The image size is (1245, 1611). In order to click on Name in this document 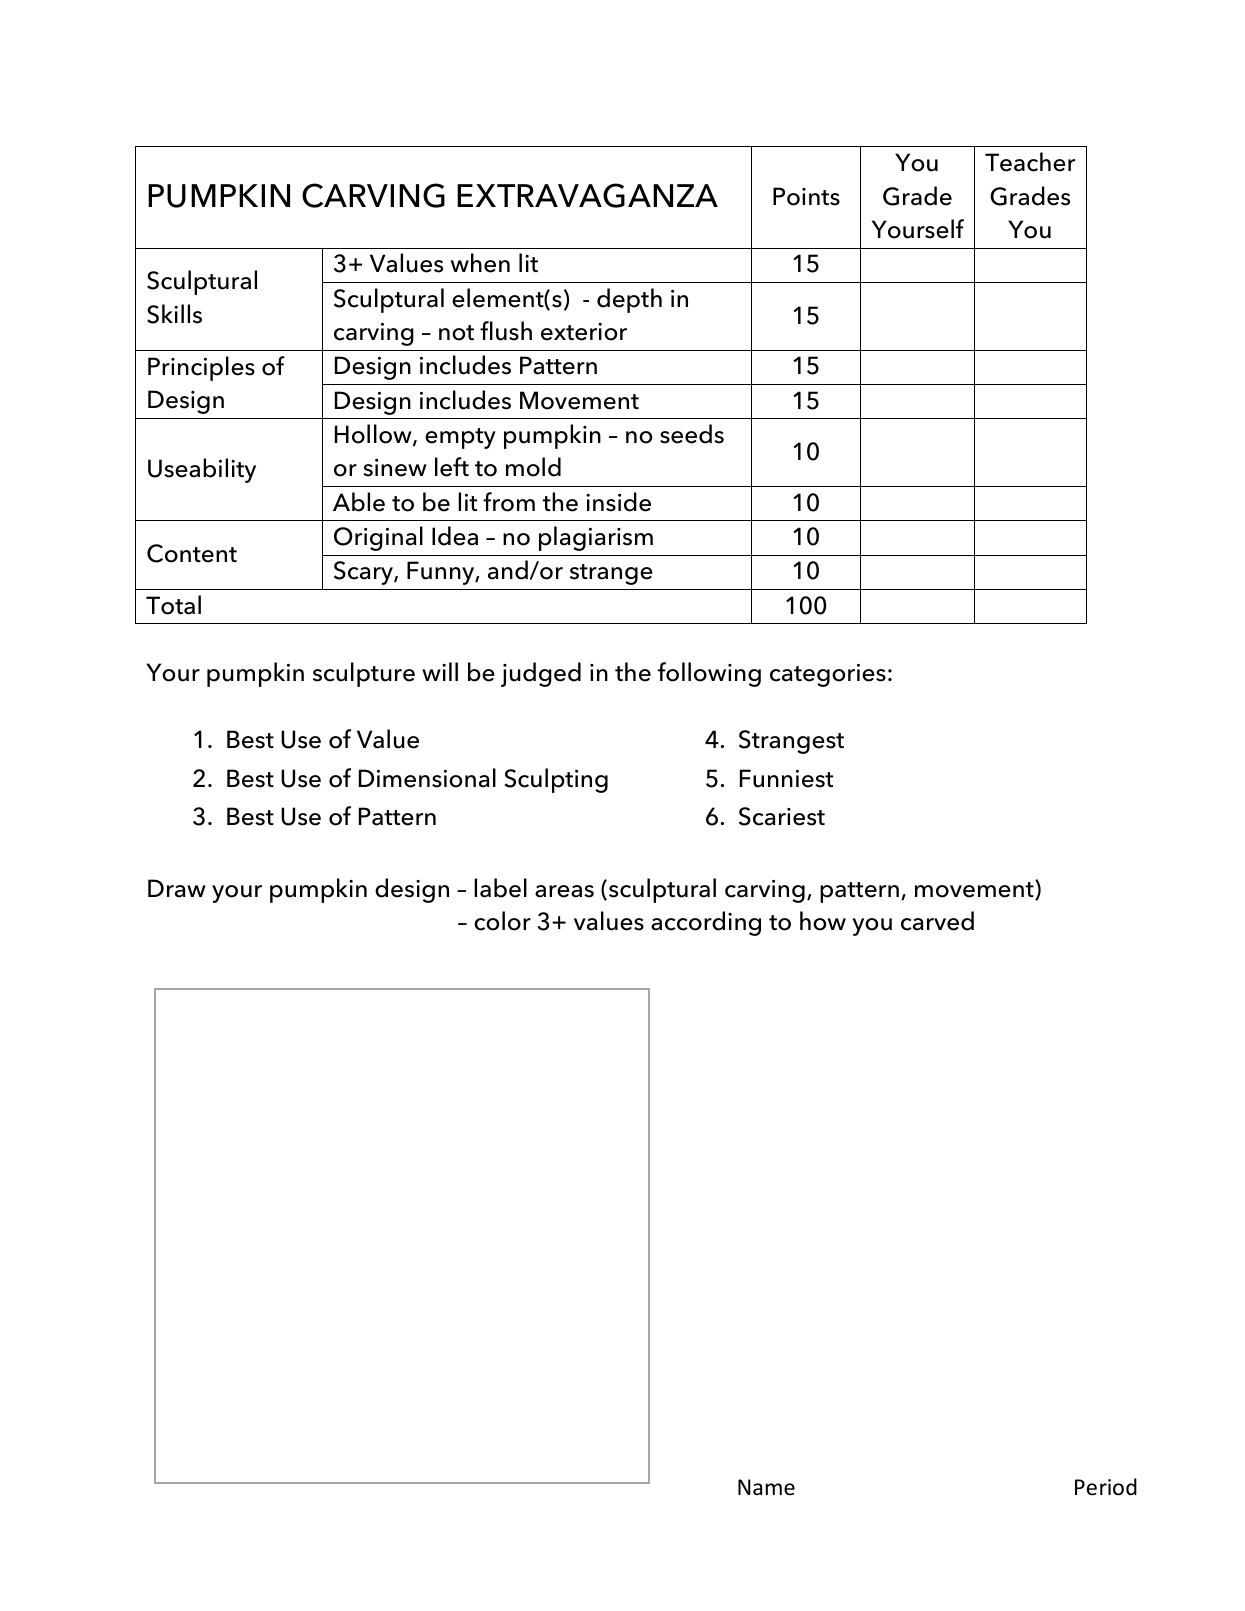, I will do `click(766, 1487)`.
